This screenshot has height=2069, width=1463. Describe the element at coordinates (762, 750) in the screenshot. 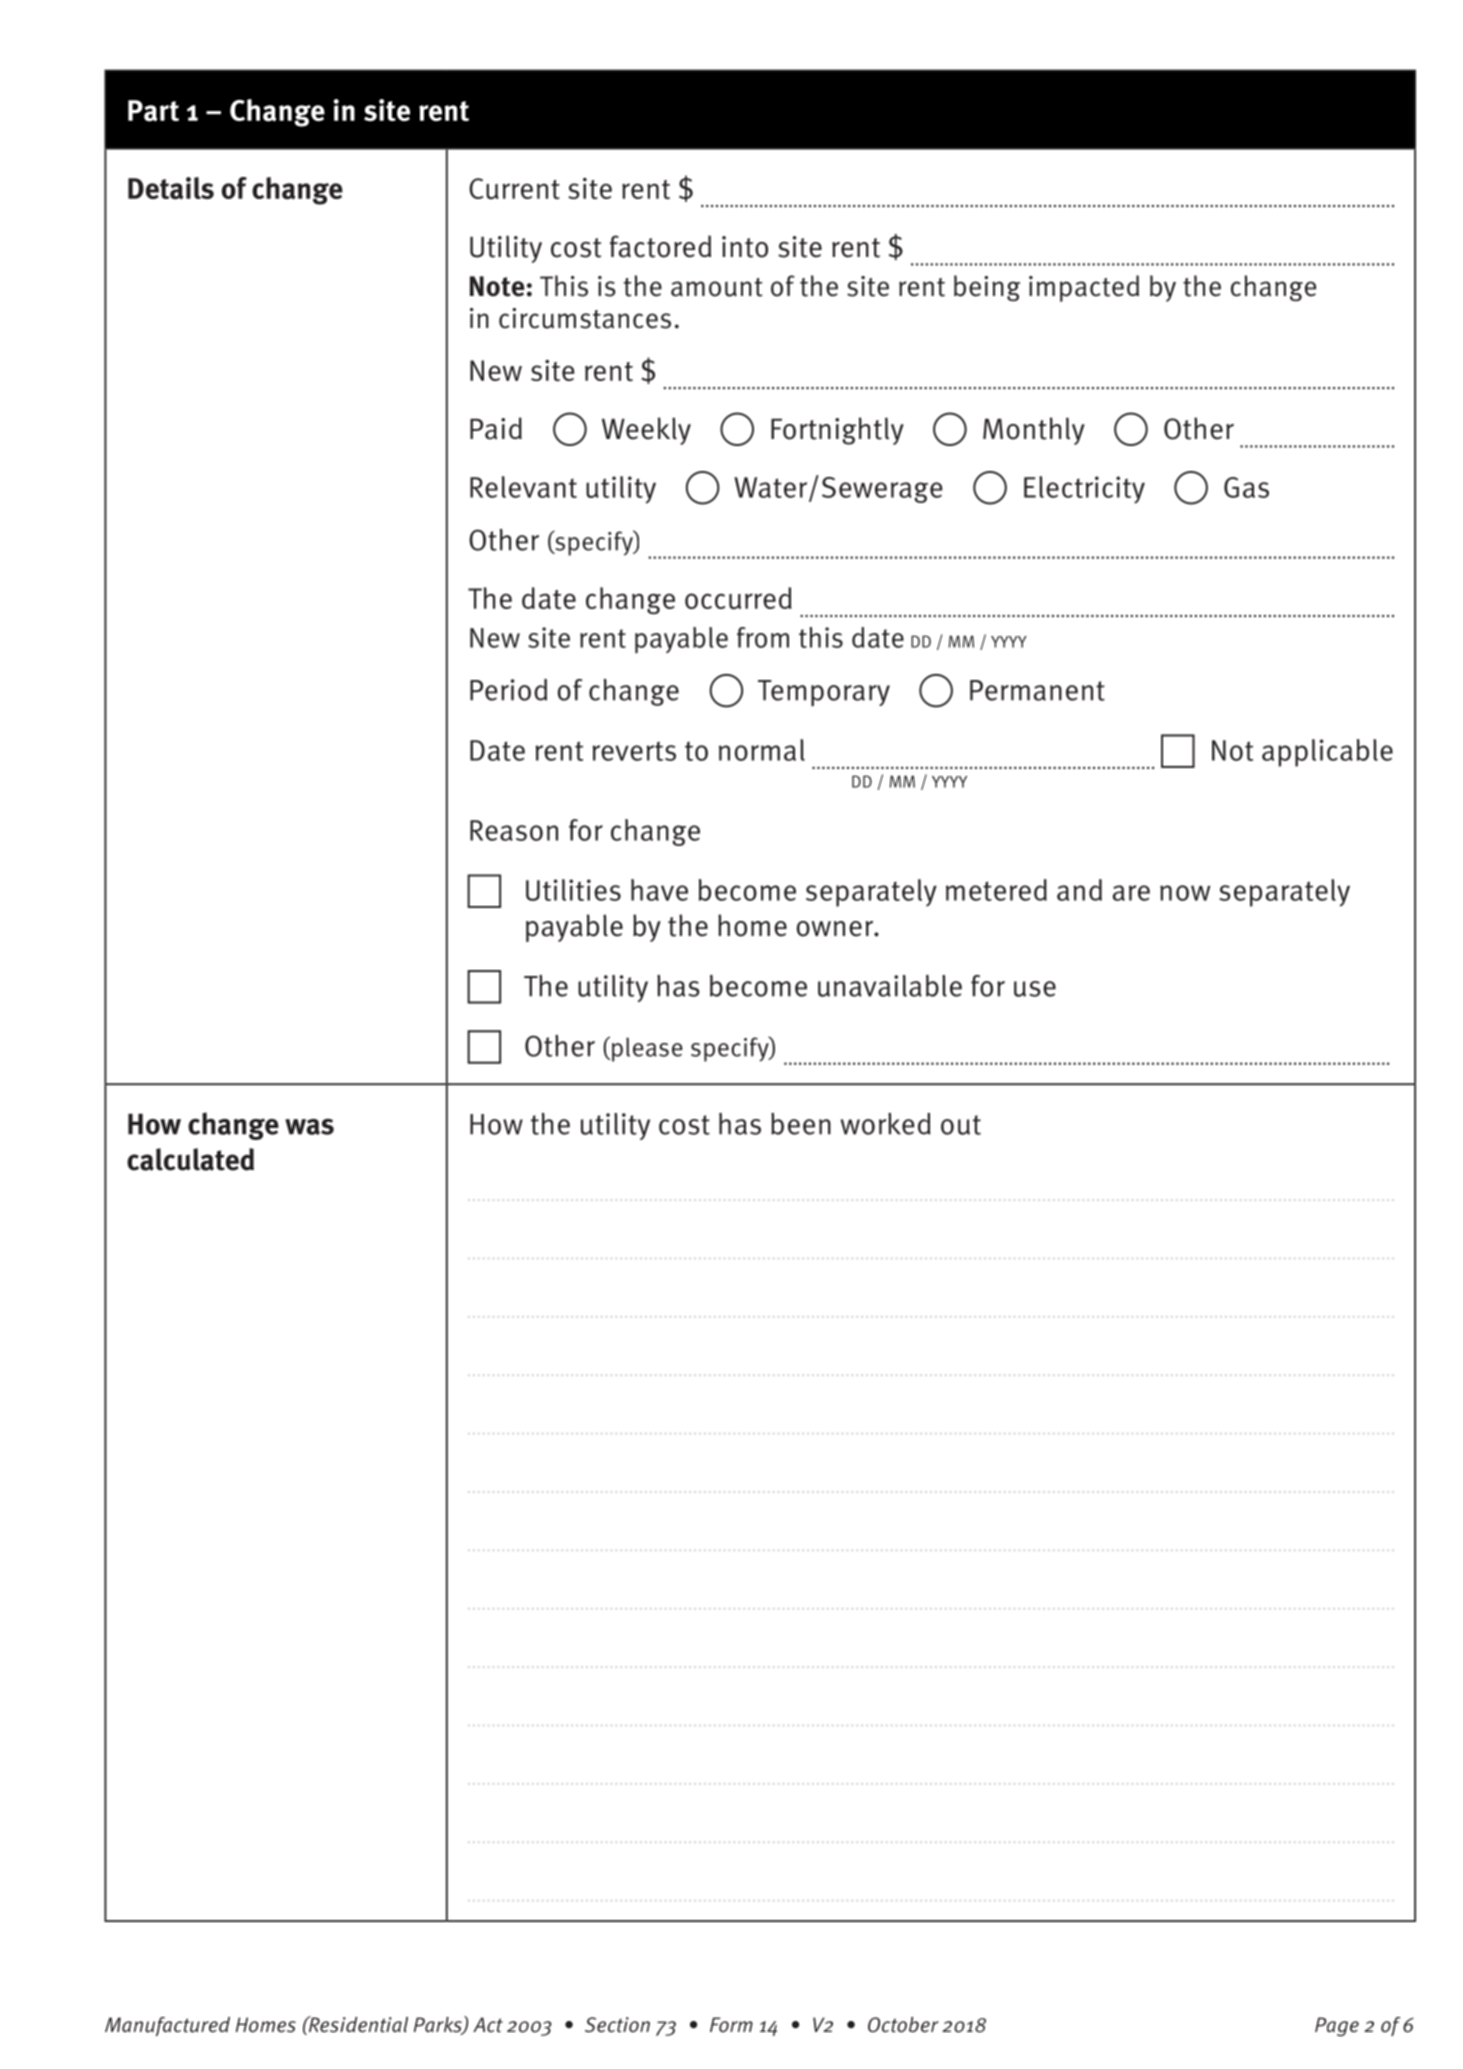

I see `normal` at that location.
